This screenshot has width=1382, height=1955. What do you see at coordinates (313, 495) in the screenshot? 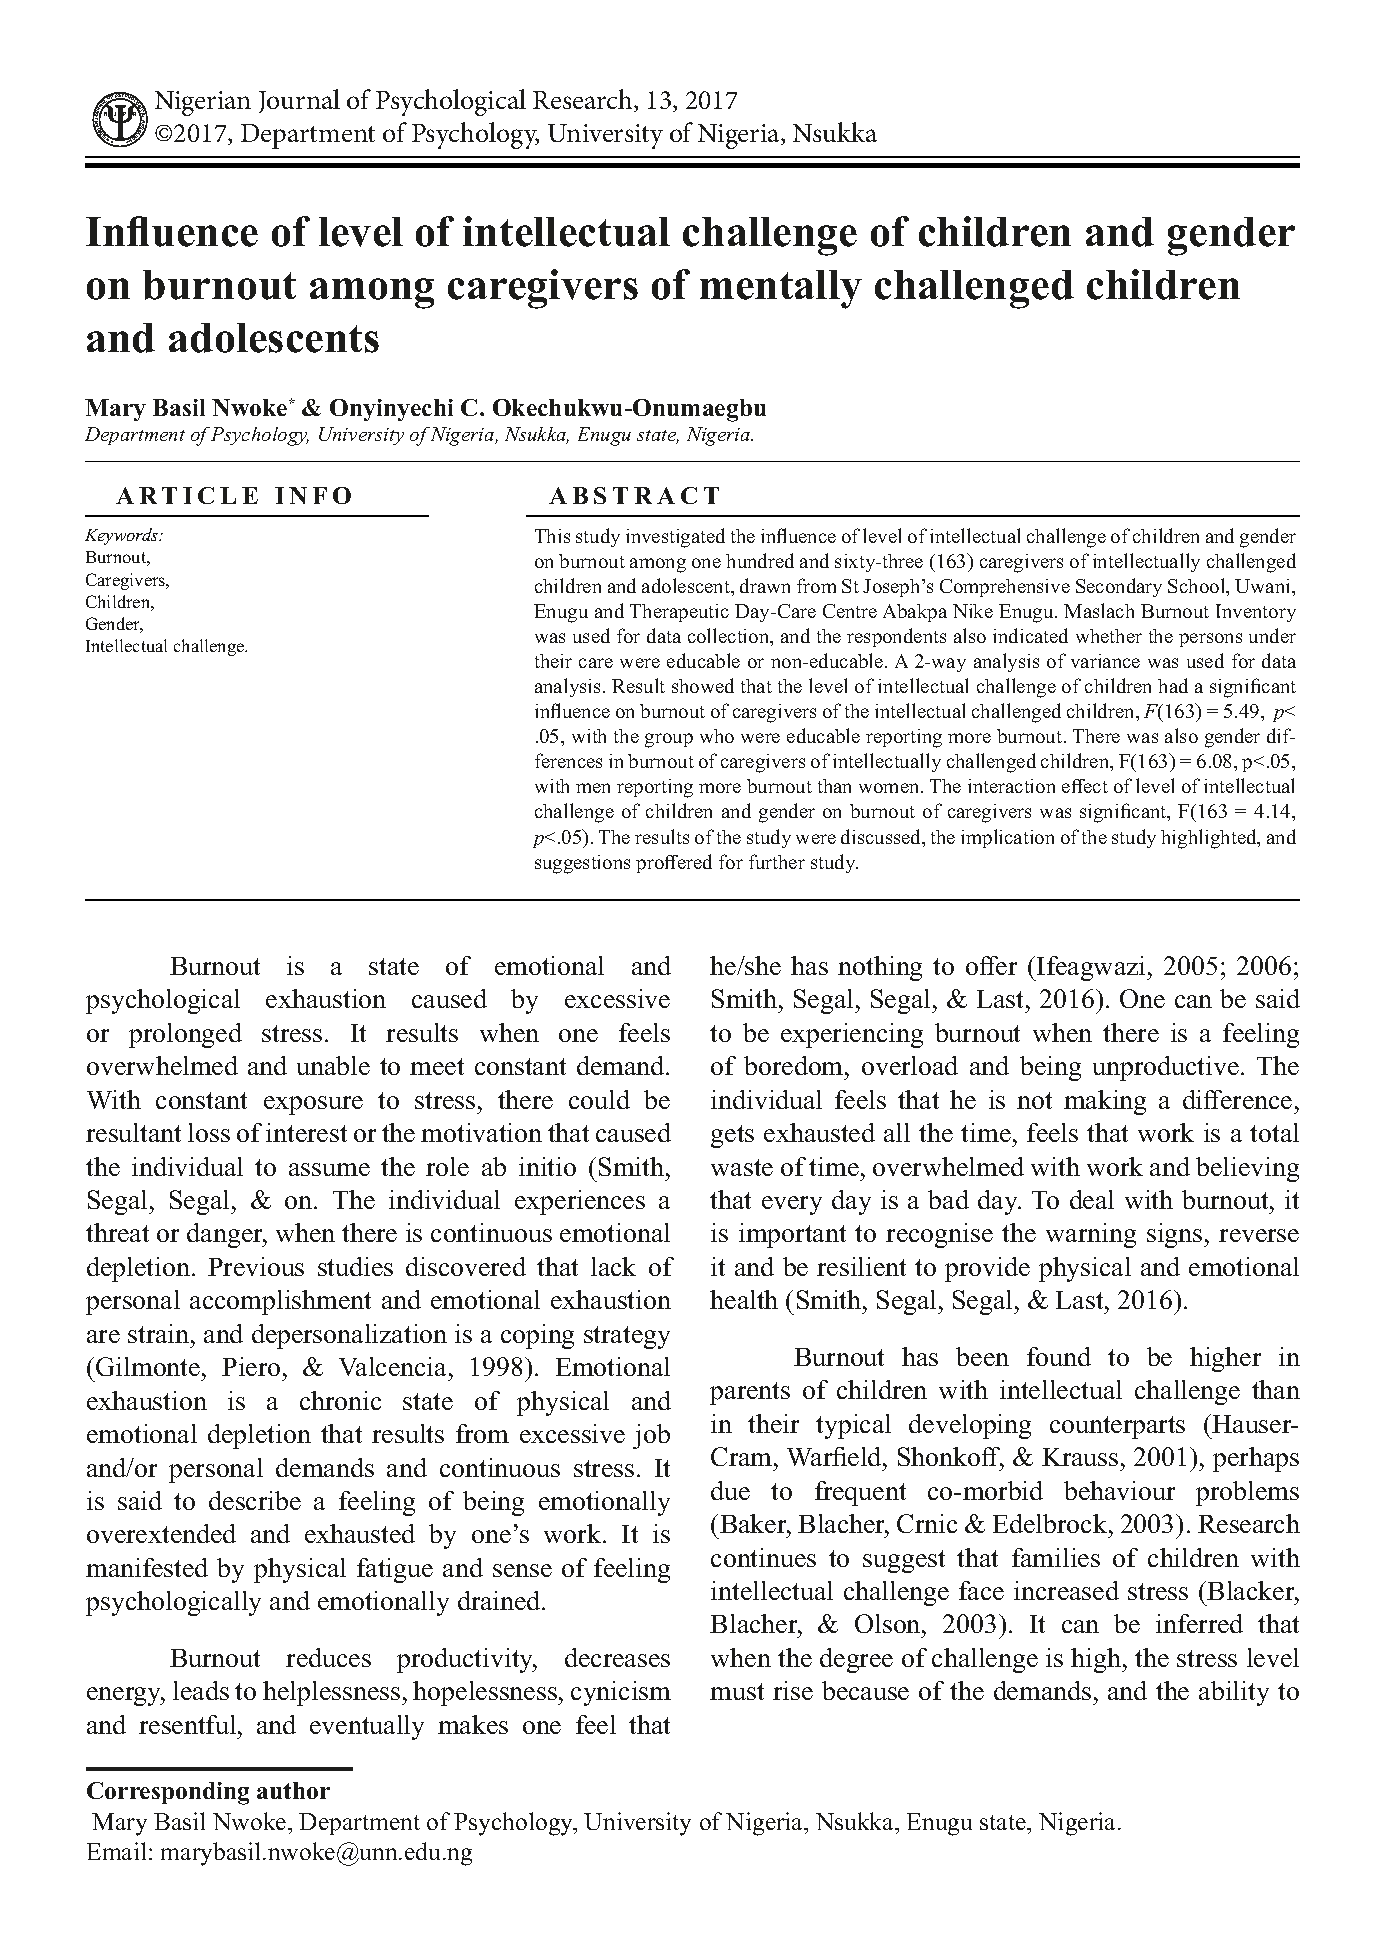
I see `INFO` at bounding box center [313, 495].
